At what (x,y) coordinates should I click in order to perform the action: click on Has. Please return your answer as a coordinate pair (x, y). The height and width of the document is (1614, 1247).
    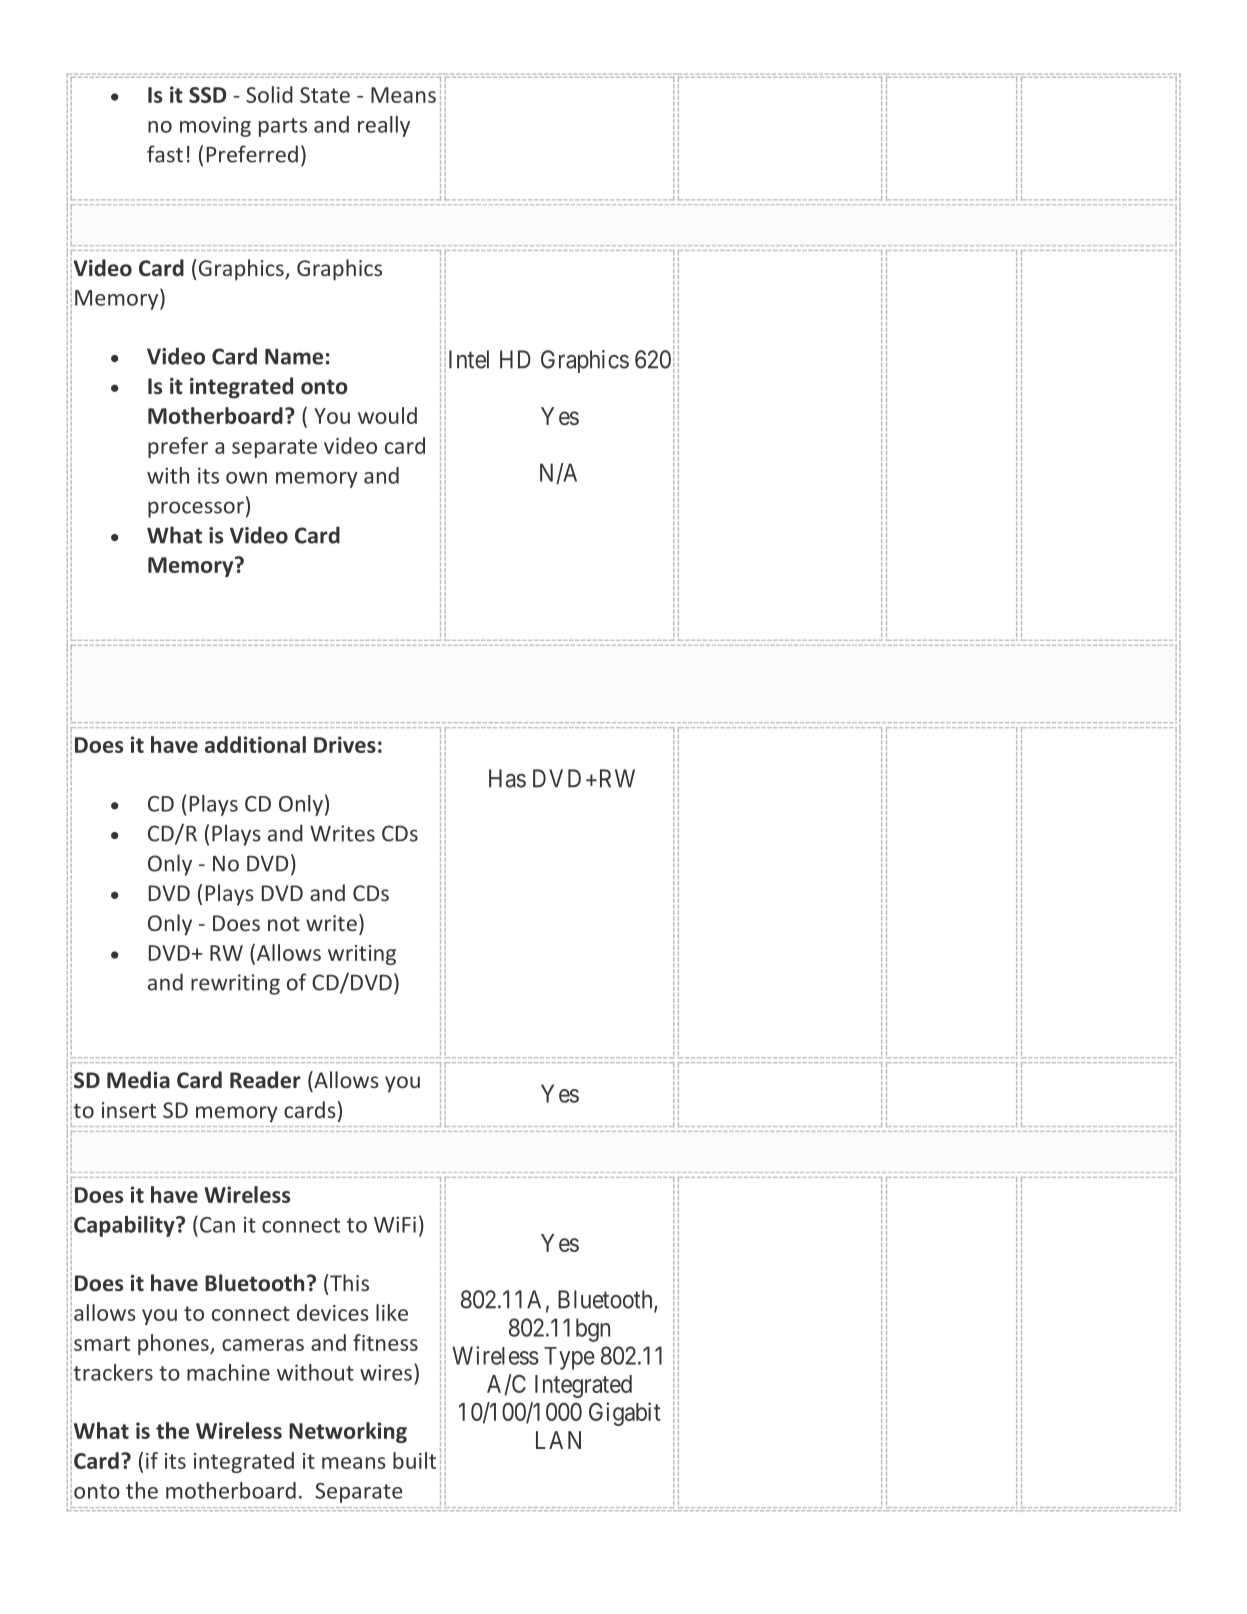
    Looking at the image, I should click on (507, 778).
